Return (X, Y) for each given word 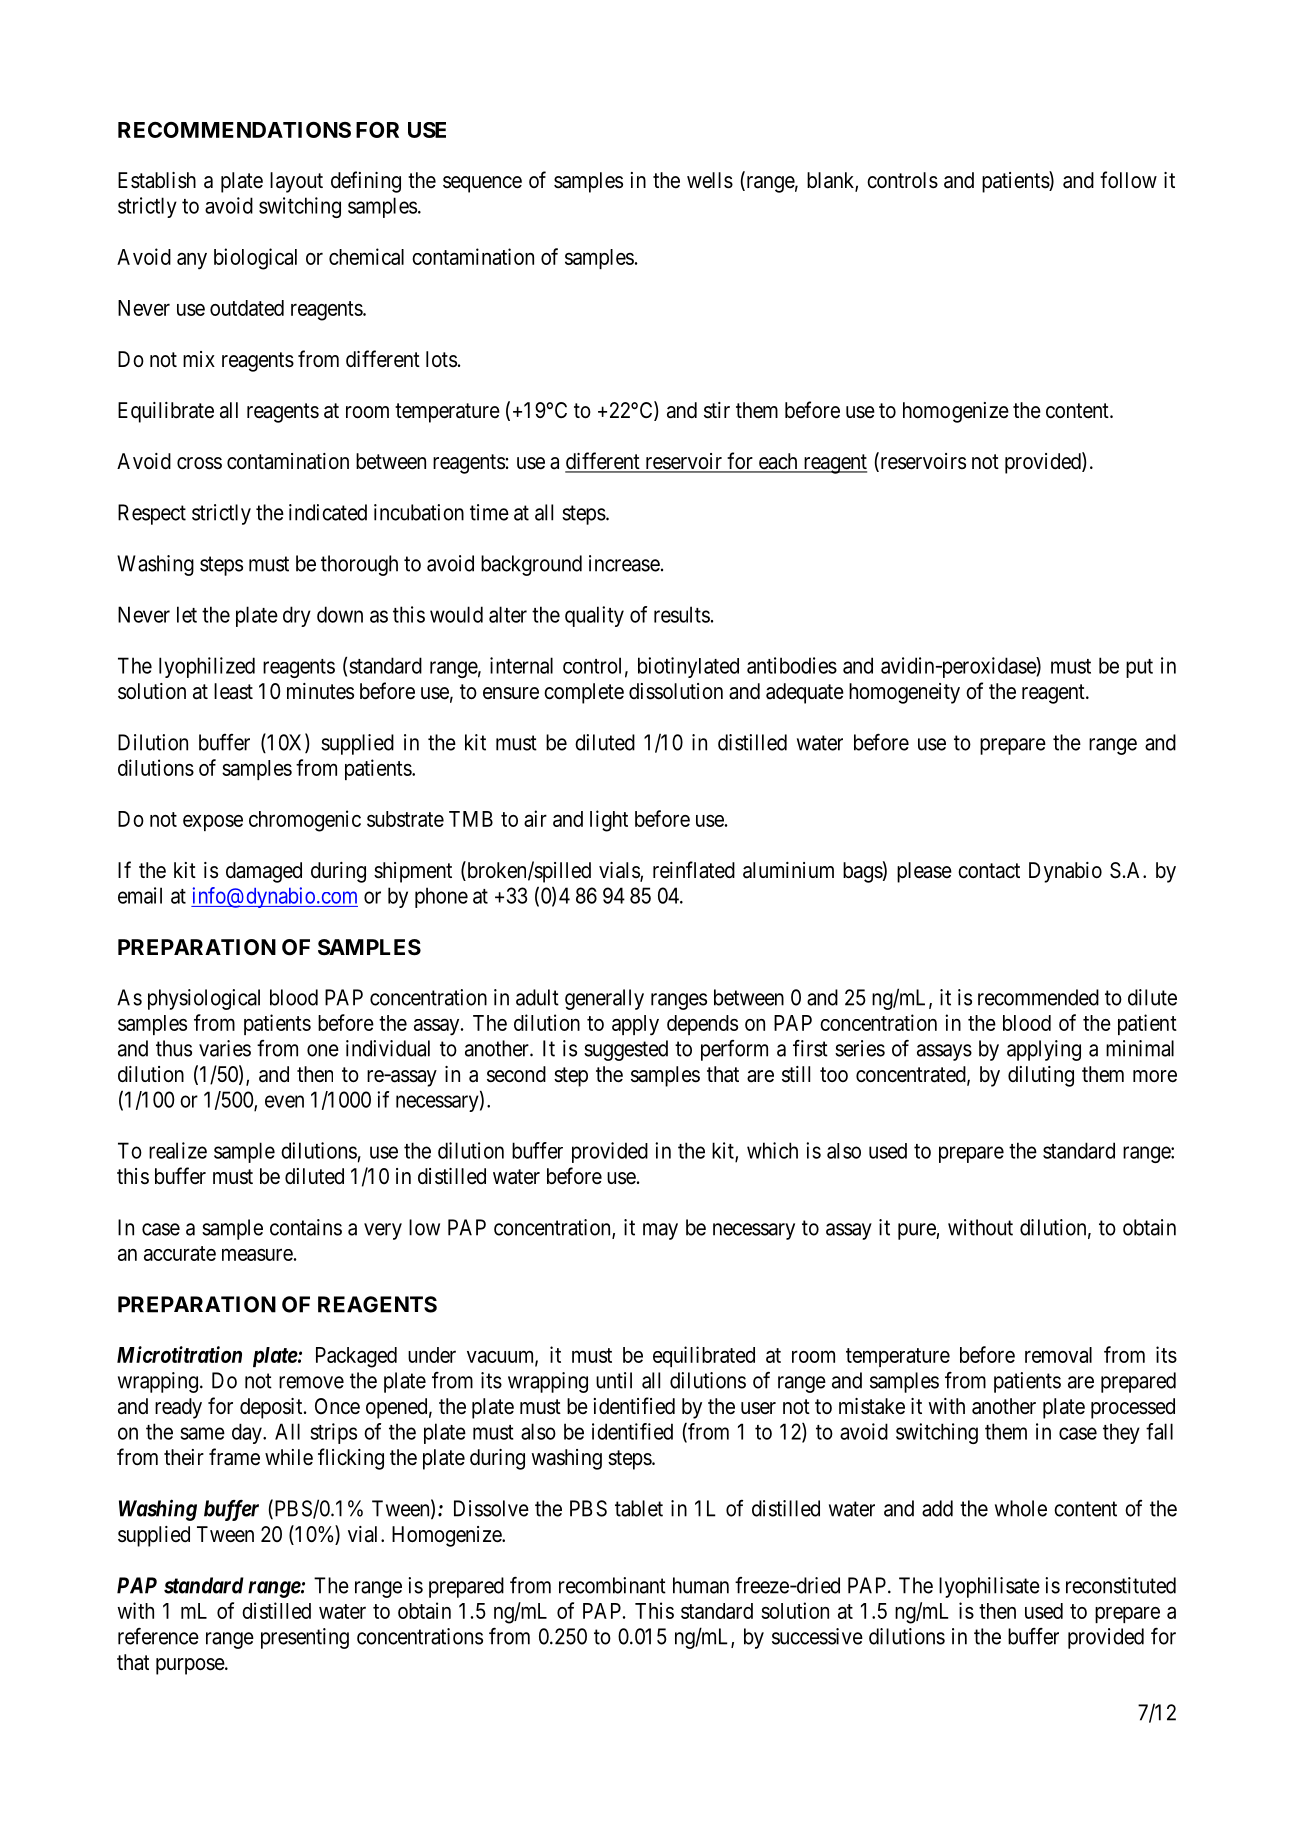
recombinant (612, 1585)
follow (1128, 179)
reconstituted (1121, 1585)
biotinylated (688, 667)
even (284, 1101)
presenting (305, 1638)
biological (255, 259)
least (233, 691)
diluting (1041, 1076)
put (1139, 668)
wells (710, 180)
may (660, 1231)
